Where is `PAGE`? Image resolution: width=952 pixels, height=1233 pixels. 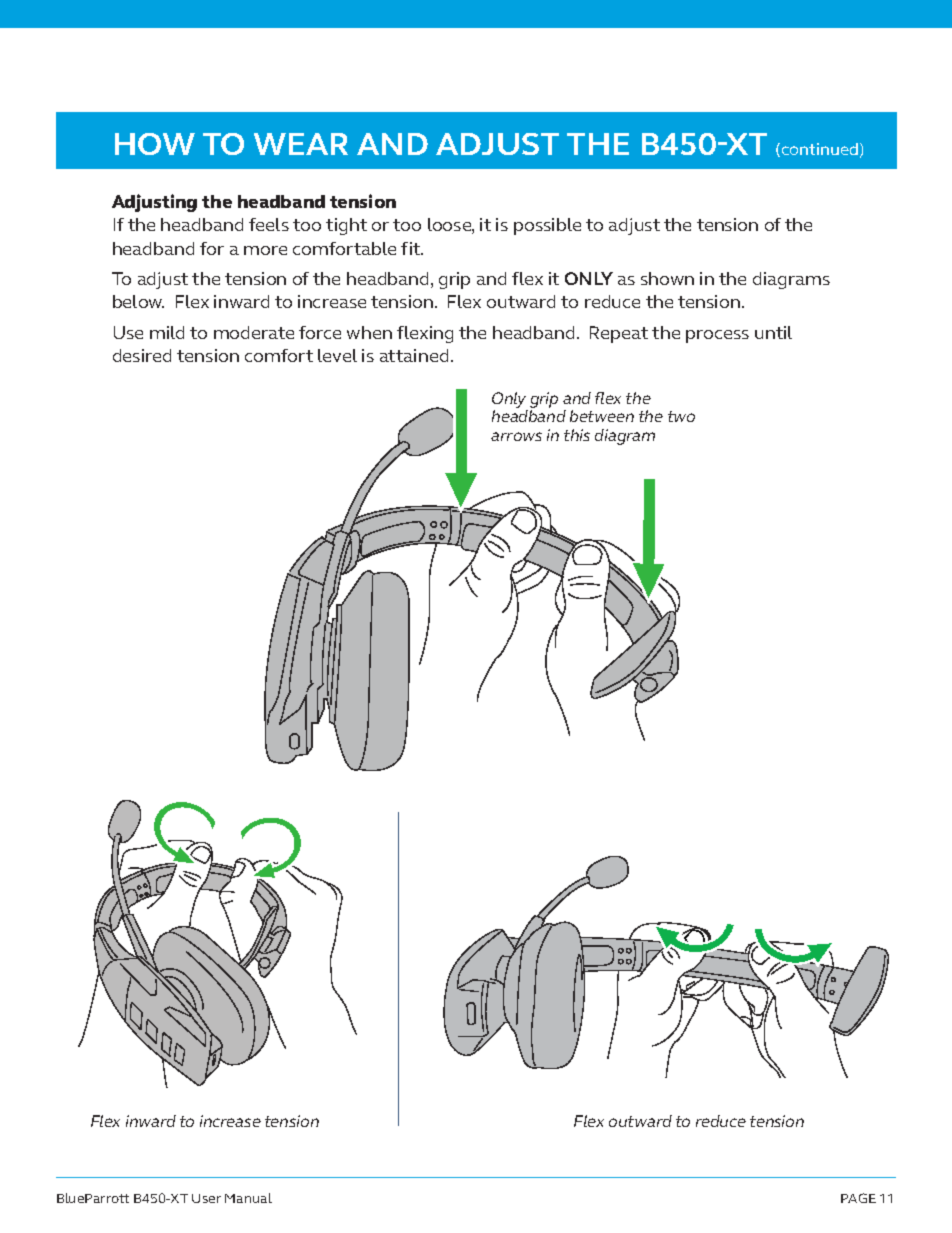
PAGE is located at coordinates (858, 1198).
